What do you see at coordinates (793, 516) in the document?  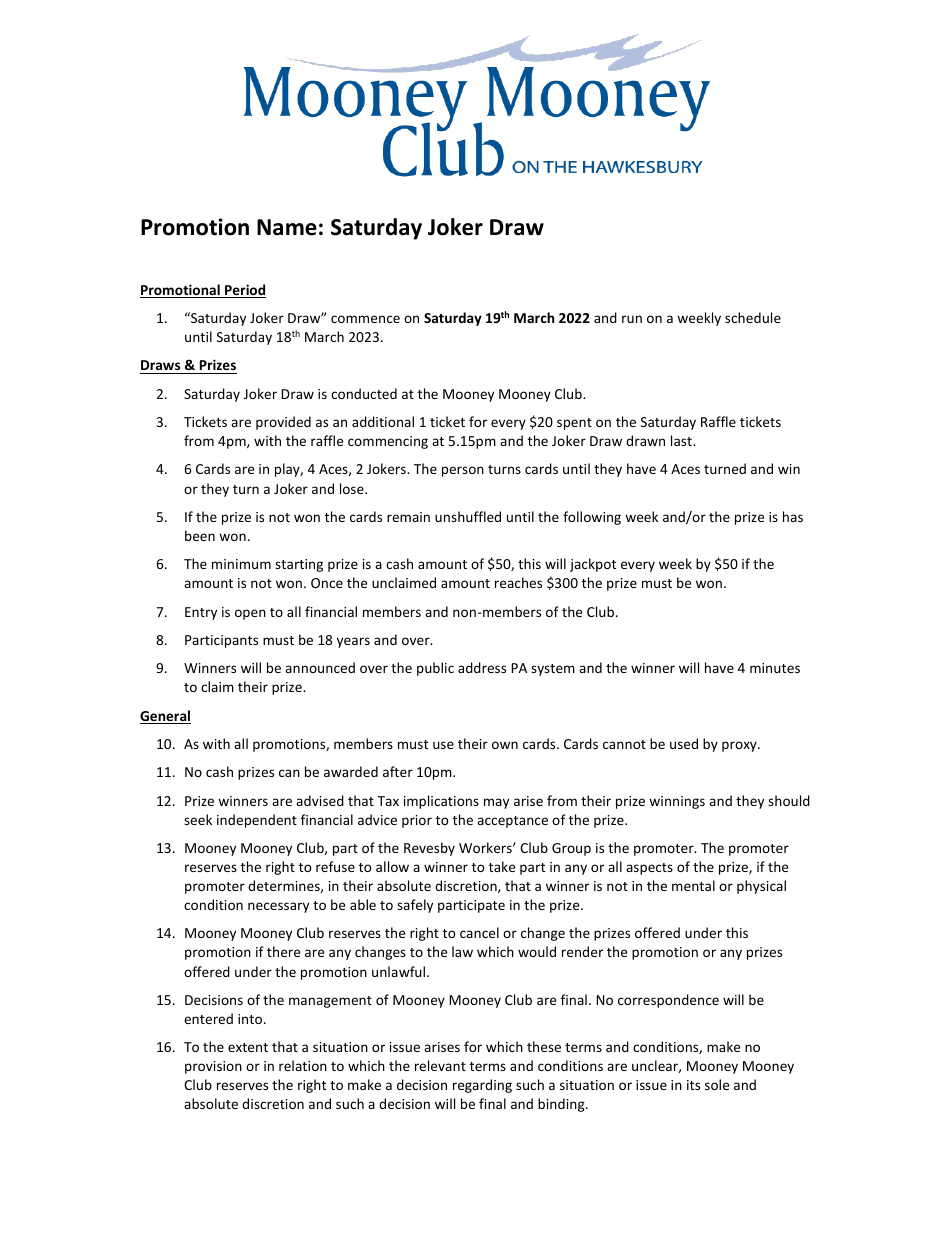 I see `has` at bounding box center [793, 516].
